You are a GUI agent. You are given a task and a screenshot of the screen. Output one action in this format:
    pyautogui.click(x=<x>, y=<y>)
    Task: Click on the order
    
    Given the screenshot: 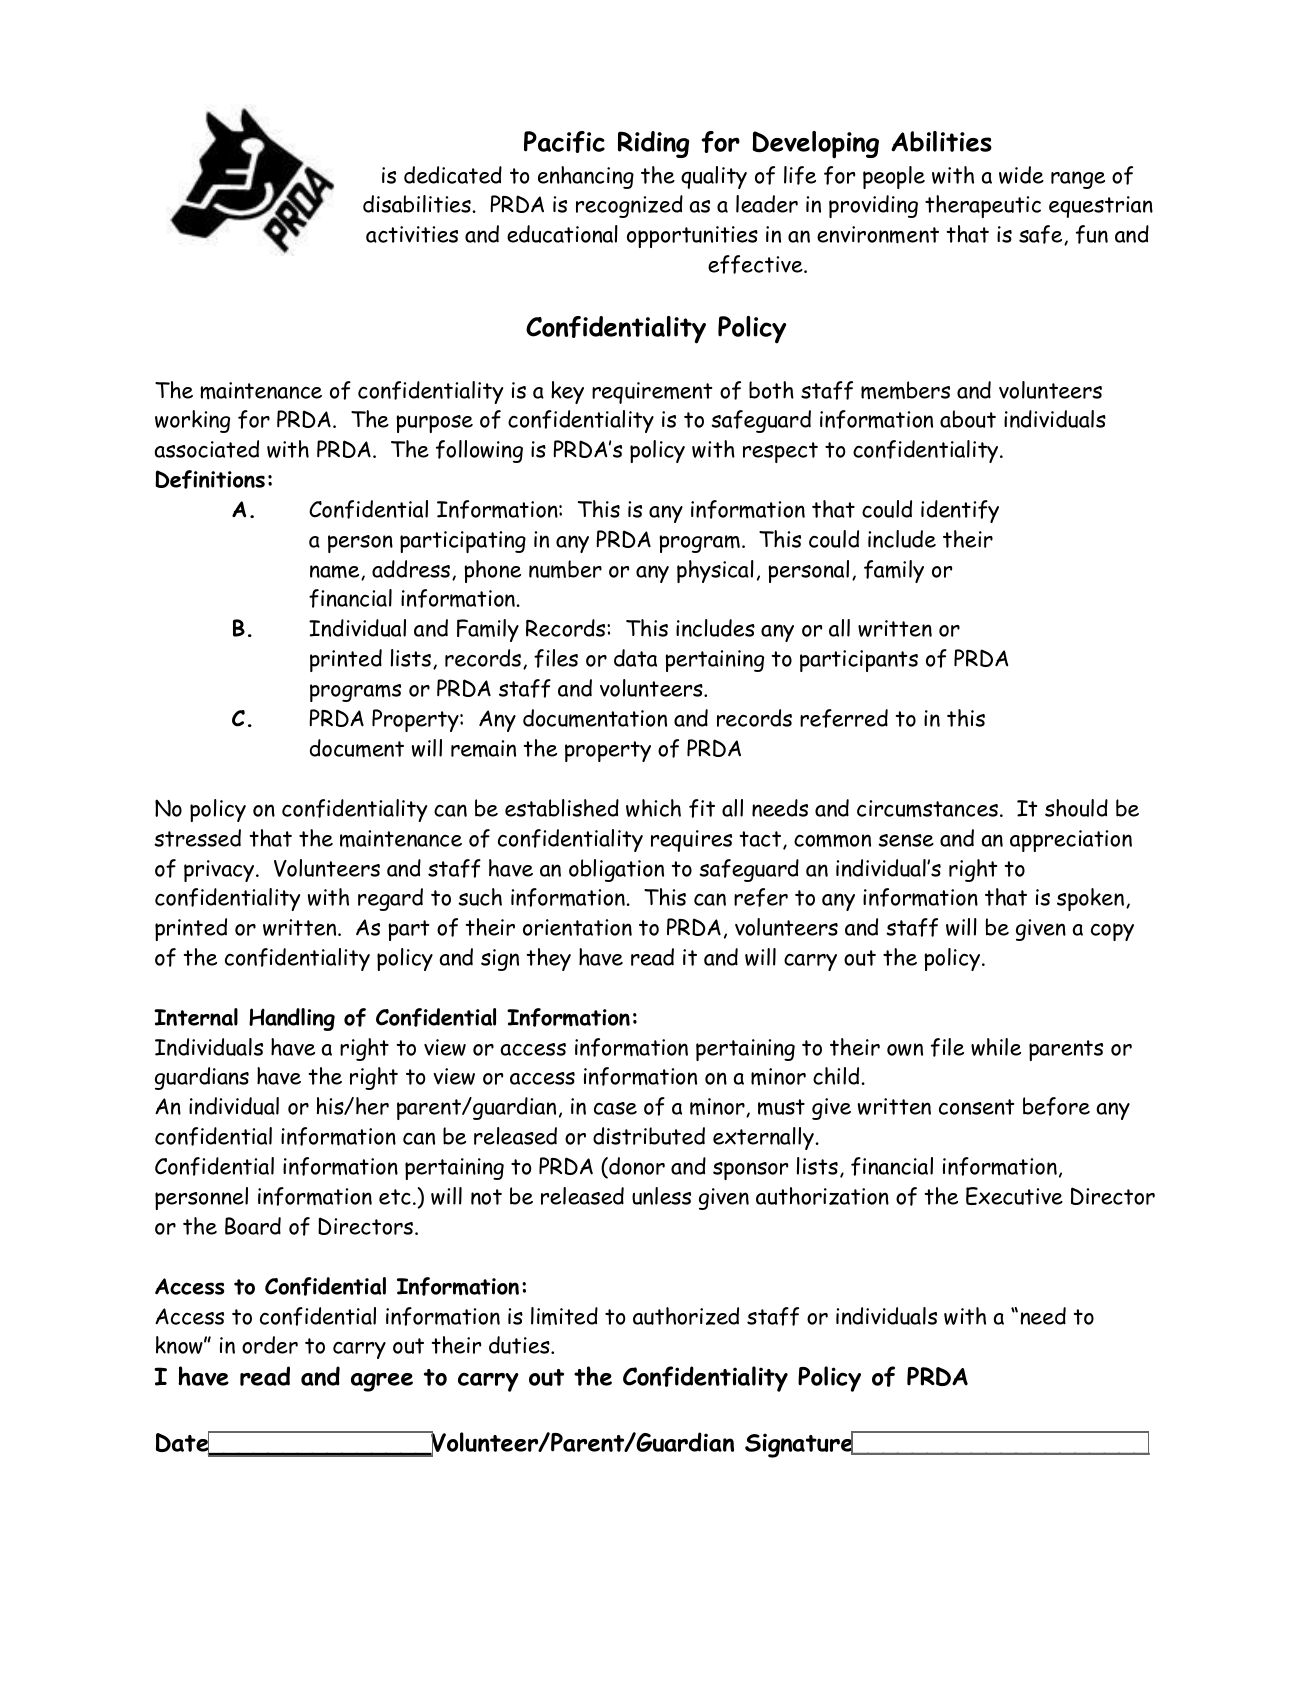 What is the action you would take?
    pyautogui.click(x=270, y=1345)
